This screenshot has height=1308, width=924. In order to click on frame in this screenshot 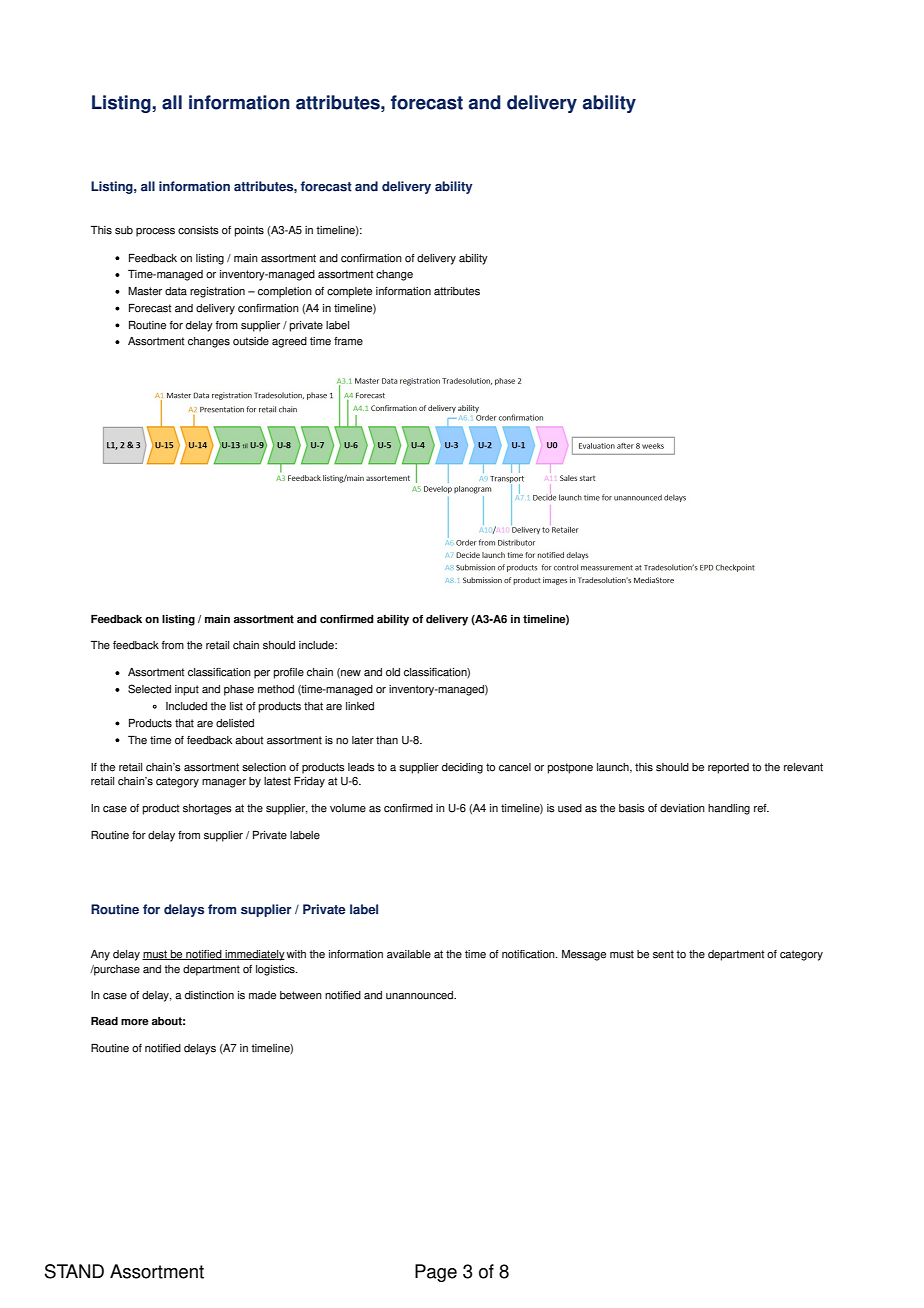, I will do `click(348, 341)`.
